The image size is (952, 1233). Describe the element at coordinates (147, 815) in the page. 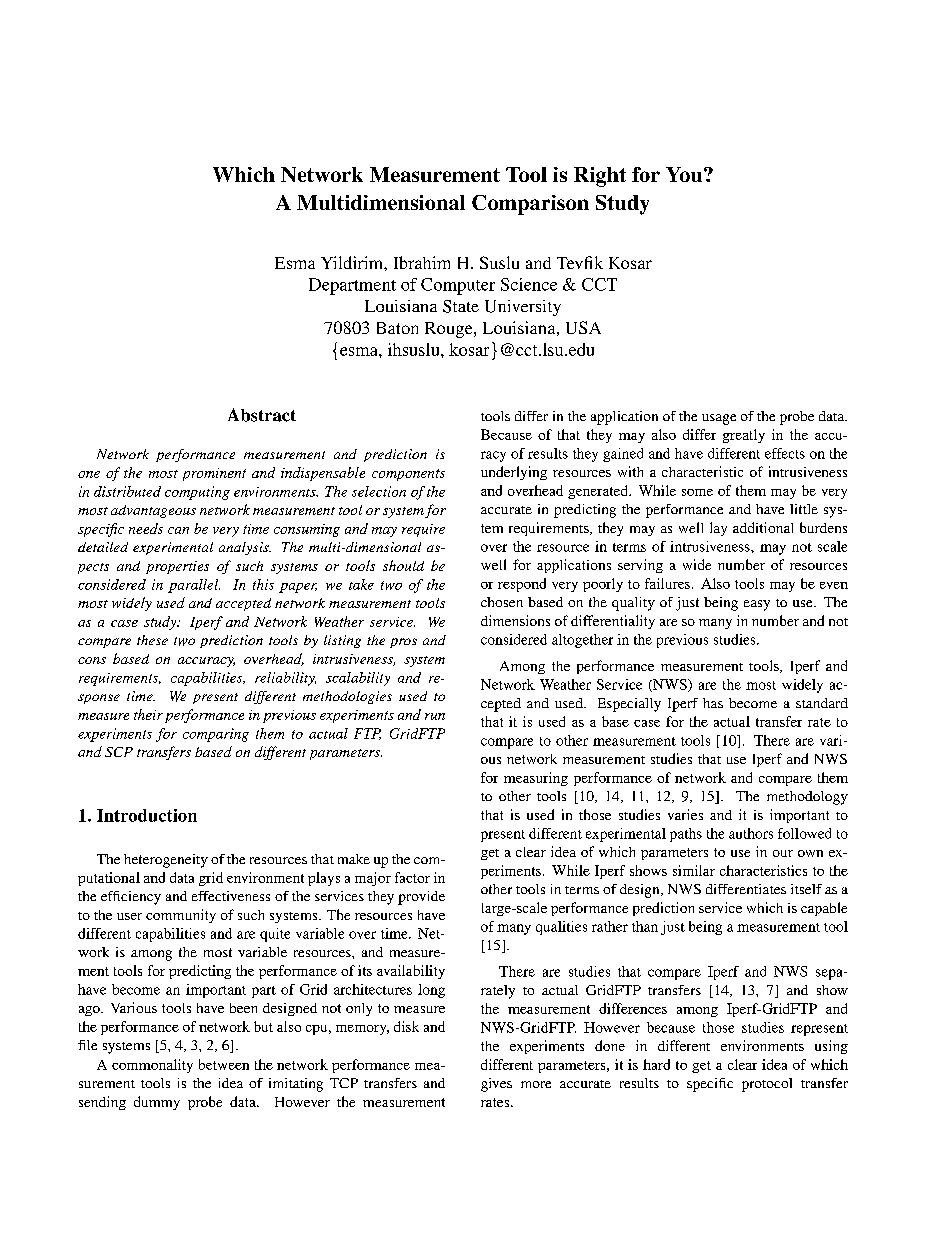

I see `Introduction` at that location.
